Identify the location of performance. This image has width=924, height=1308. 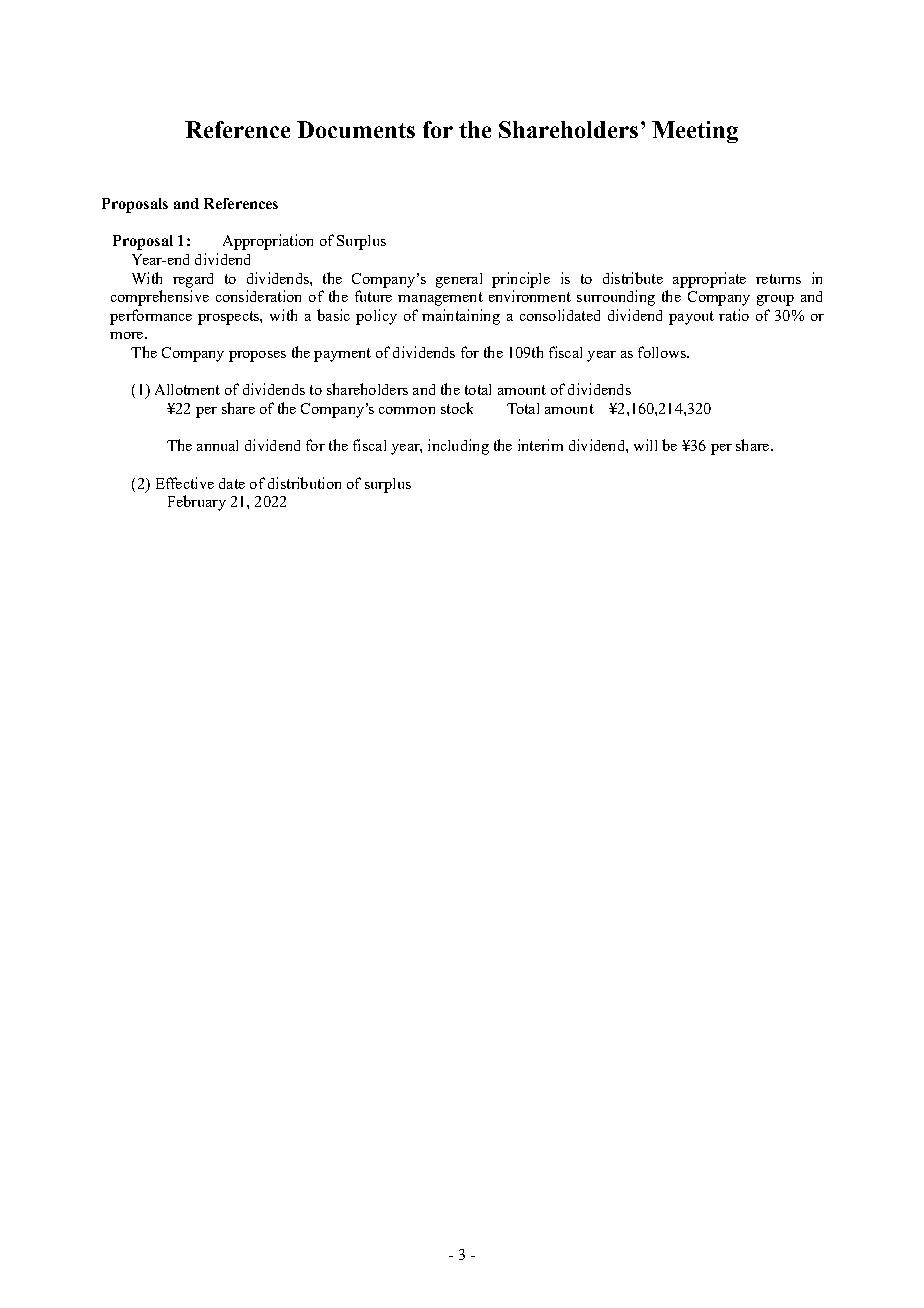
(151, 317).
